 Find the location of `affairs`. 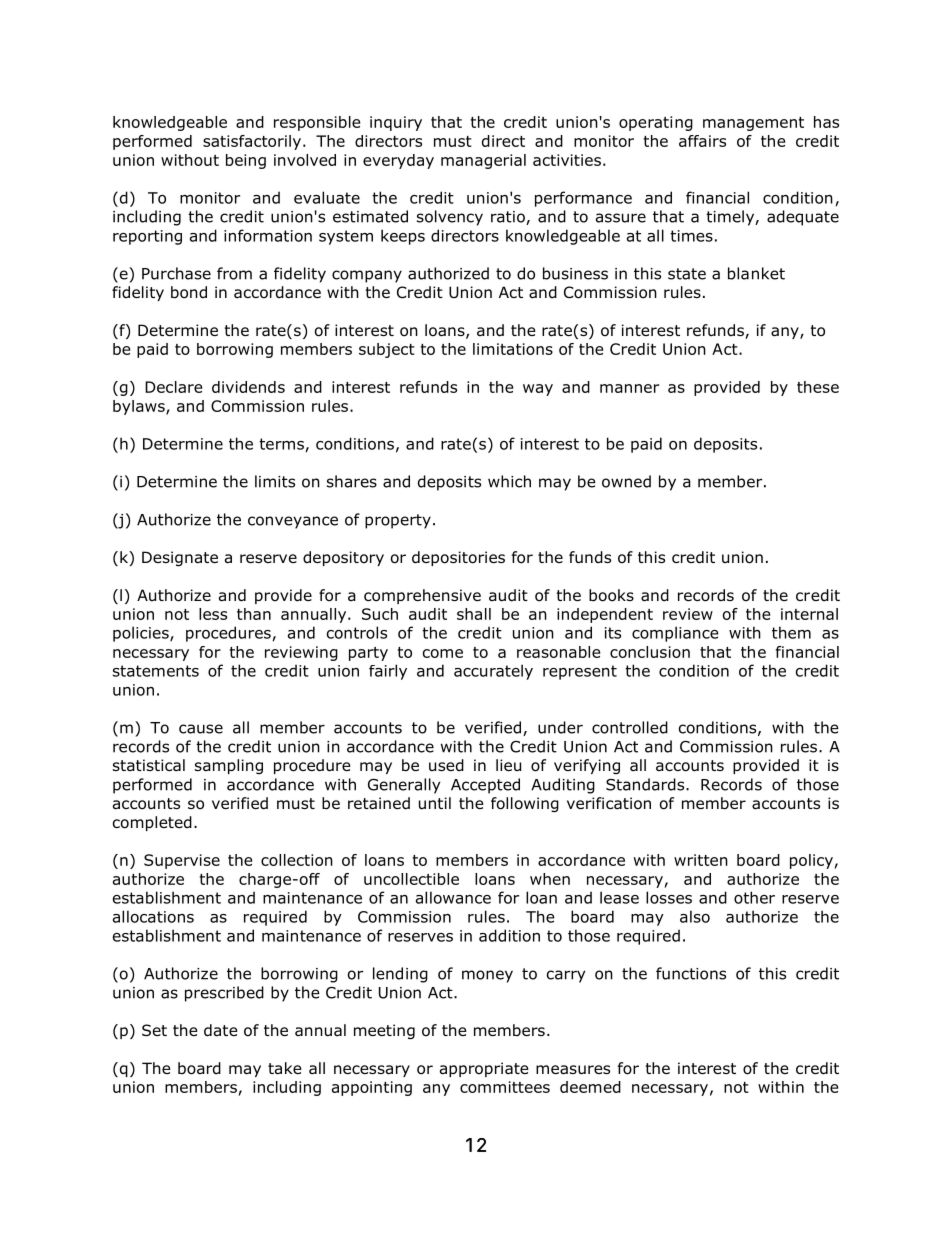

affairs is located at coordinates (702, 141).
